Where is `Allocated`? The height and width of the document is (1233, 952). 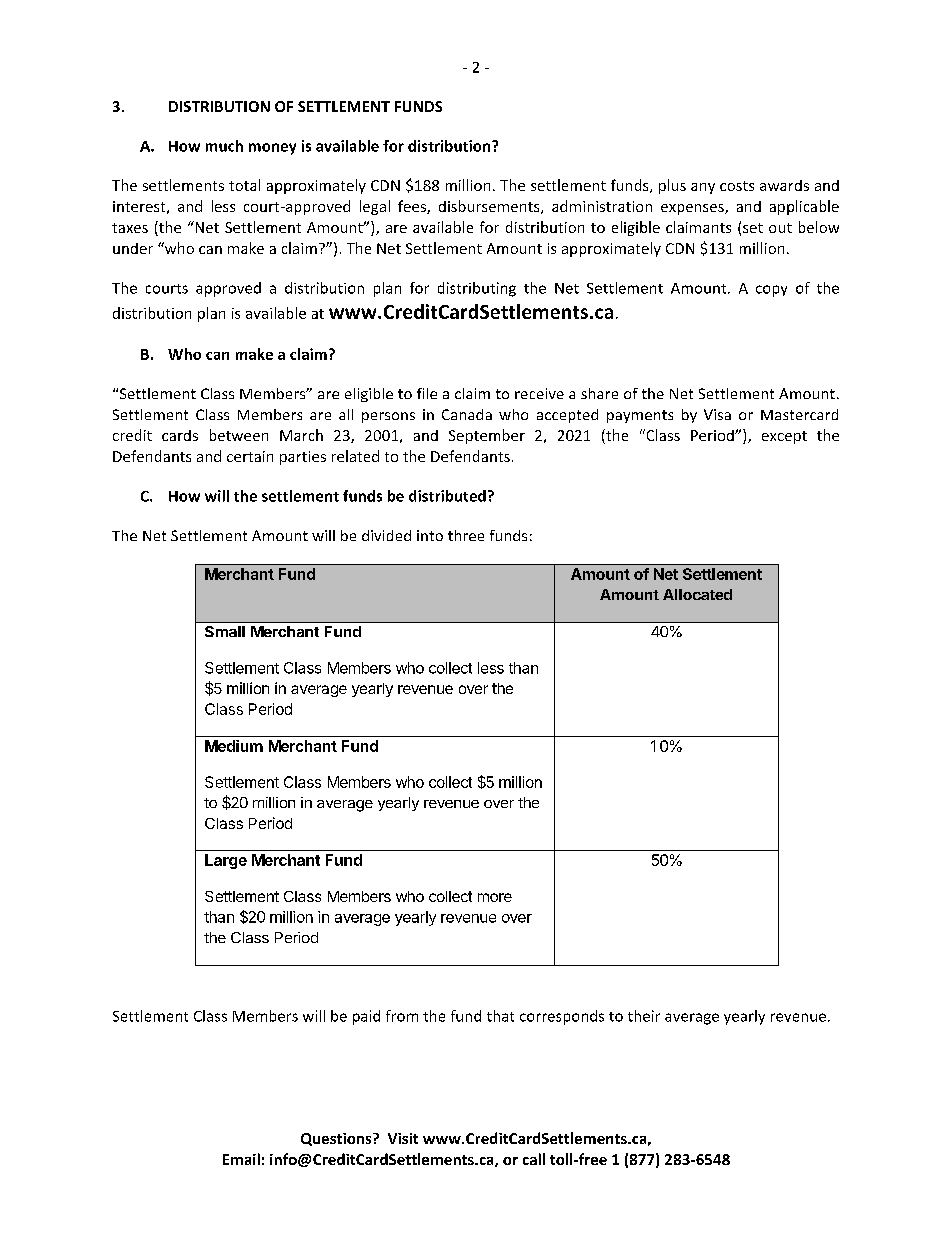
Allocated is located at coordinates (697, 594).
